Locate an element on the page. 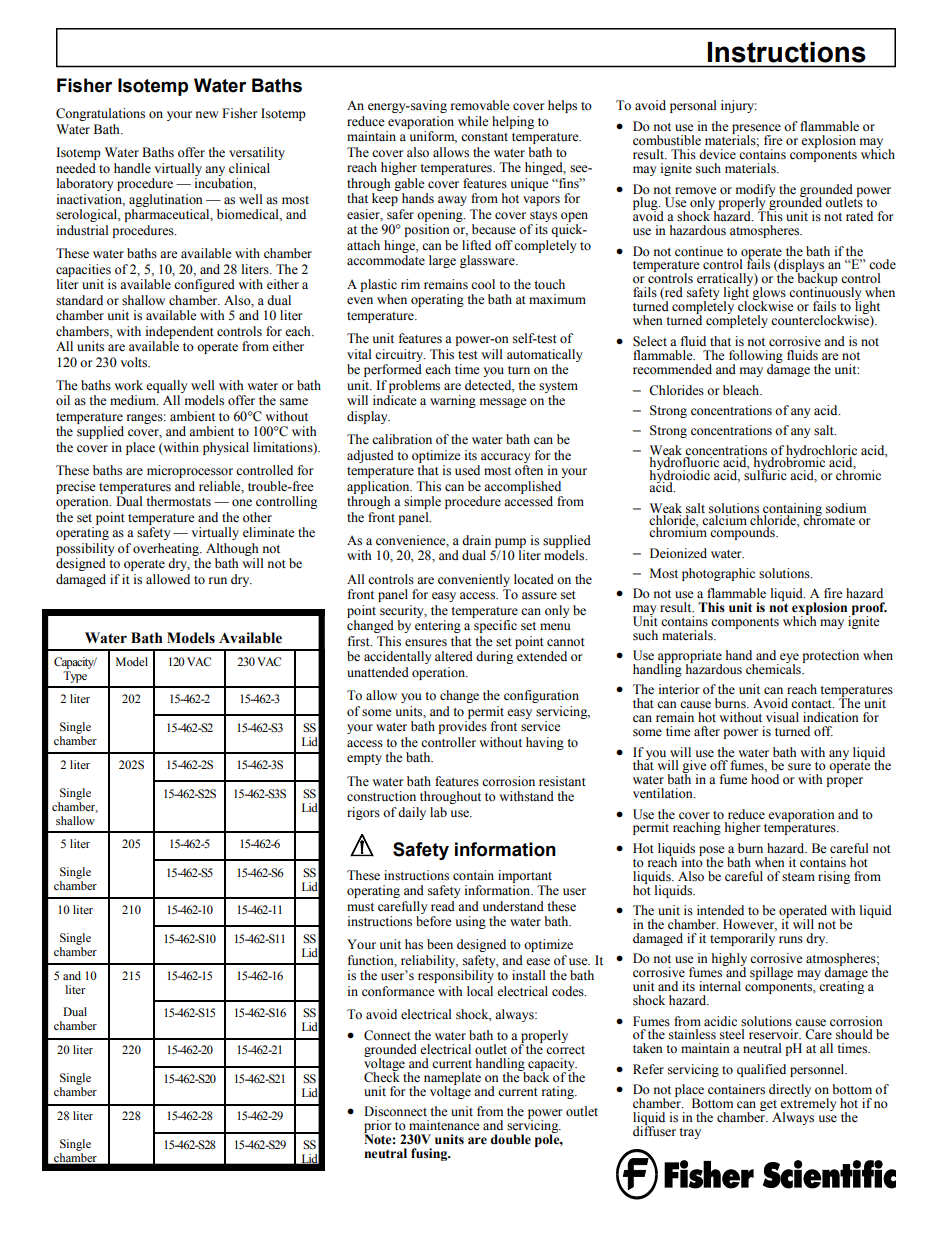  new is located at coordinates (207, 114).
